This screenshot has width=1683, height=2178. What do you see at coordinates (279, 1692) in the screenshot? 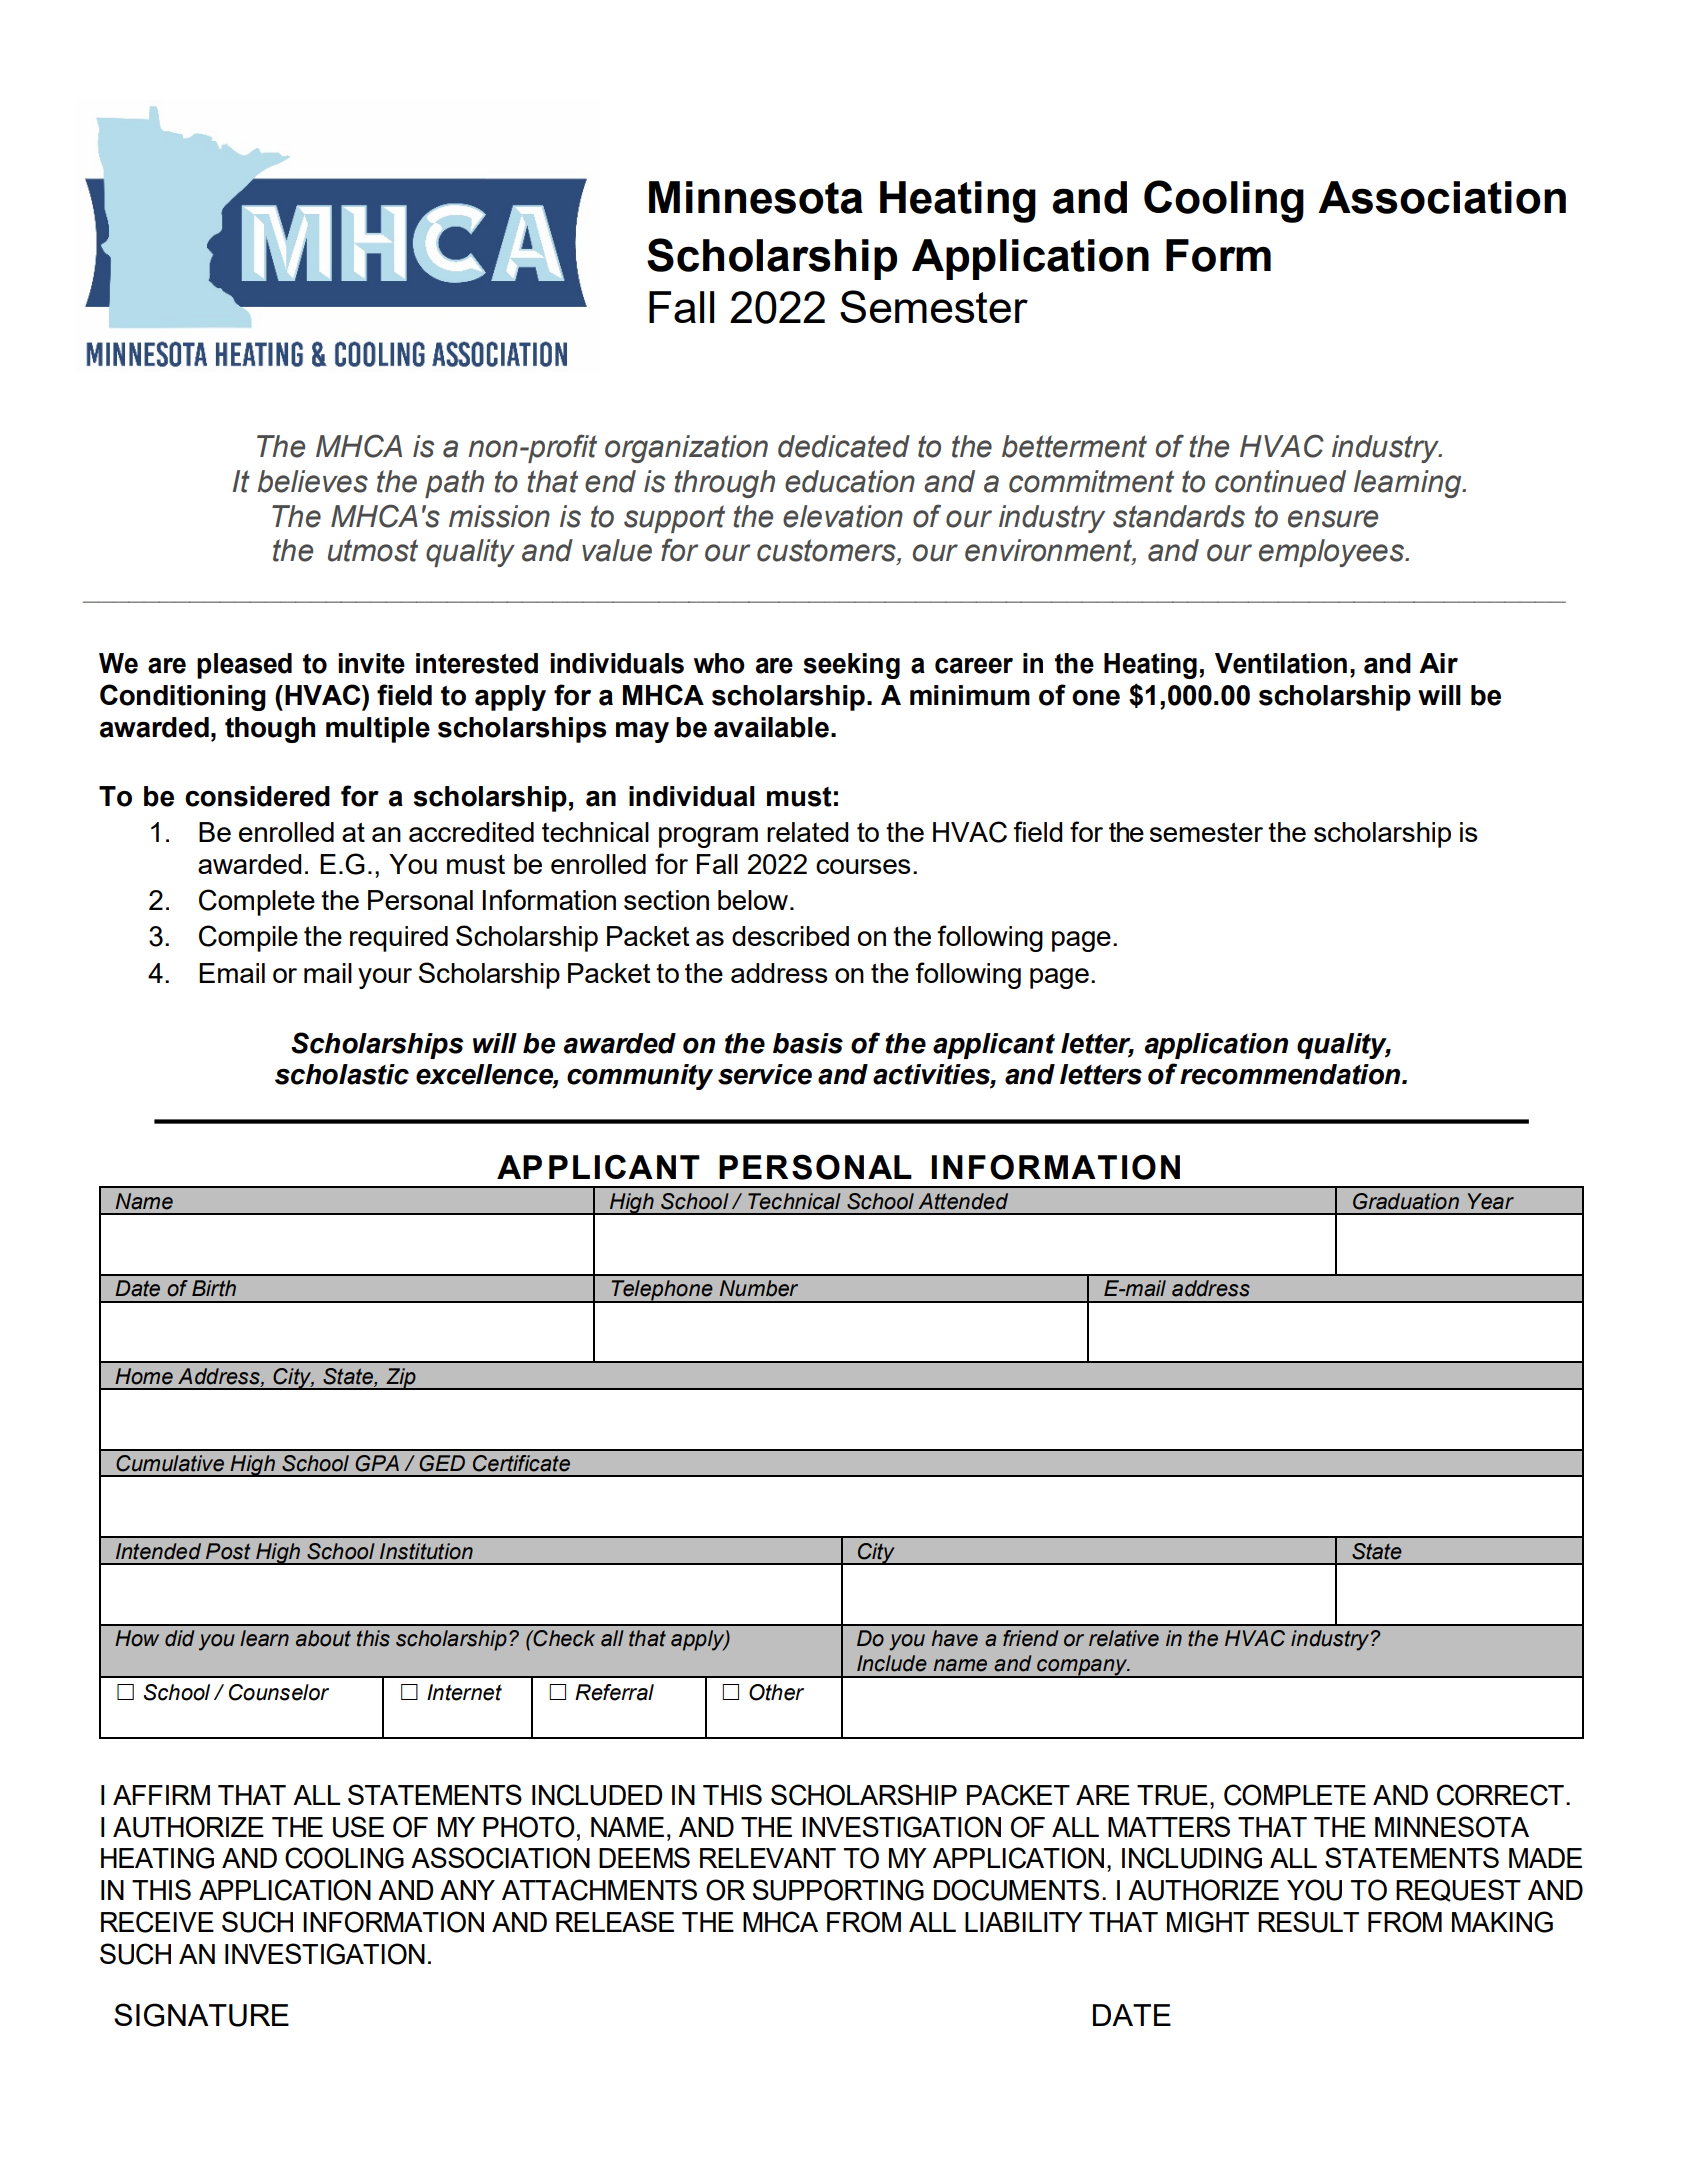
I see `Counselor` at bounding box center [279, 1692].
